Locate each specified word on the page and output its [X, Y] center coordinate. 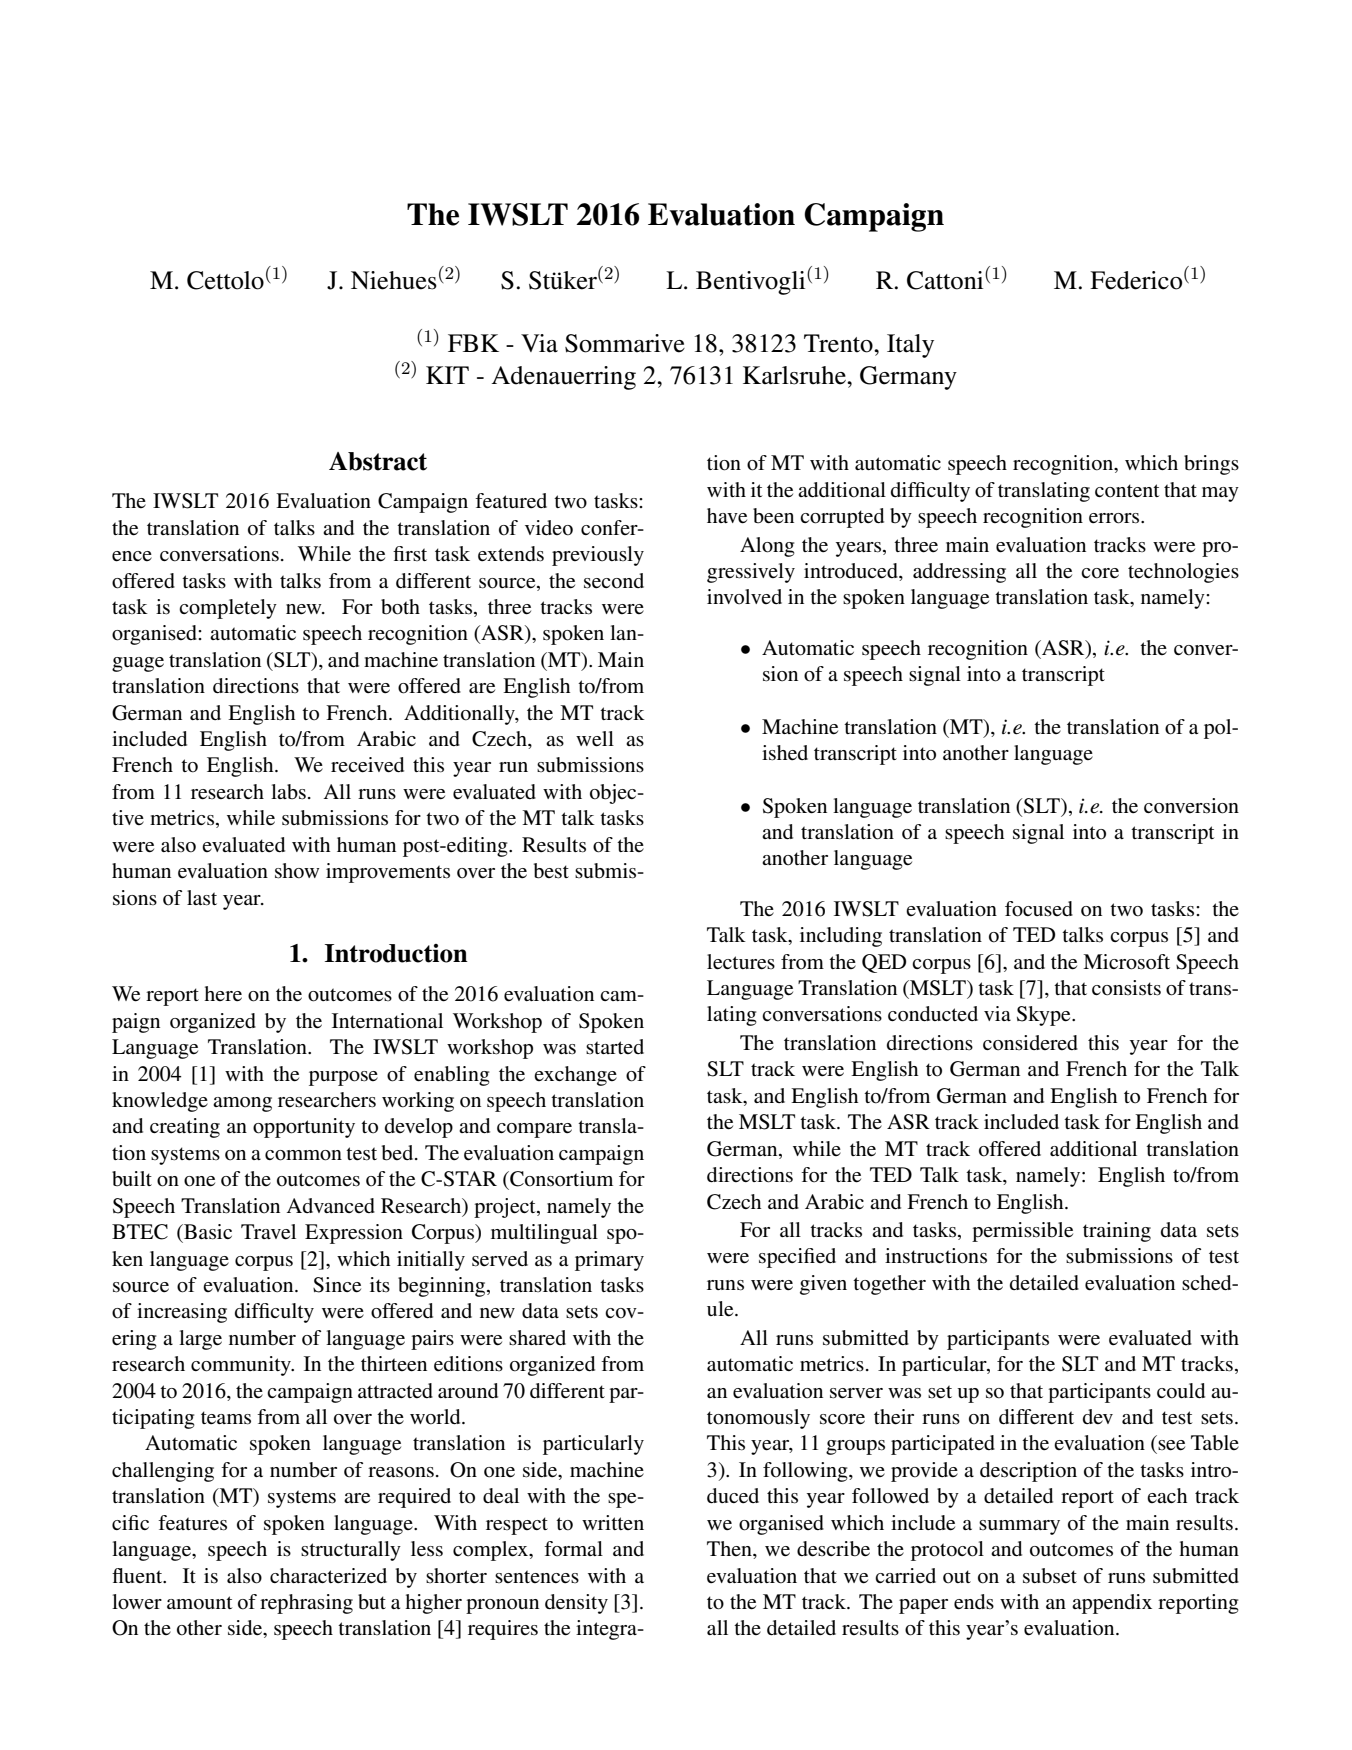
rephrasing [306, 1604]
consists [1126, 988]
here [223, 993]
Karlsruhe [795, 375]
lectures [741, 962]
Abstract [378, 461]
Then [730, 1550]
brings [1211, 465]
